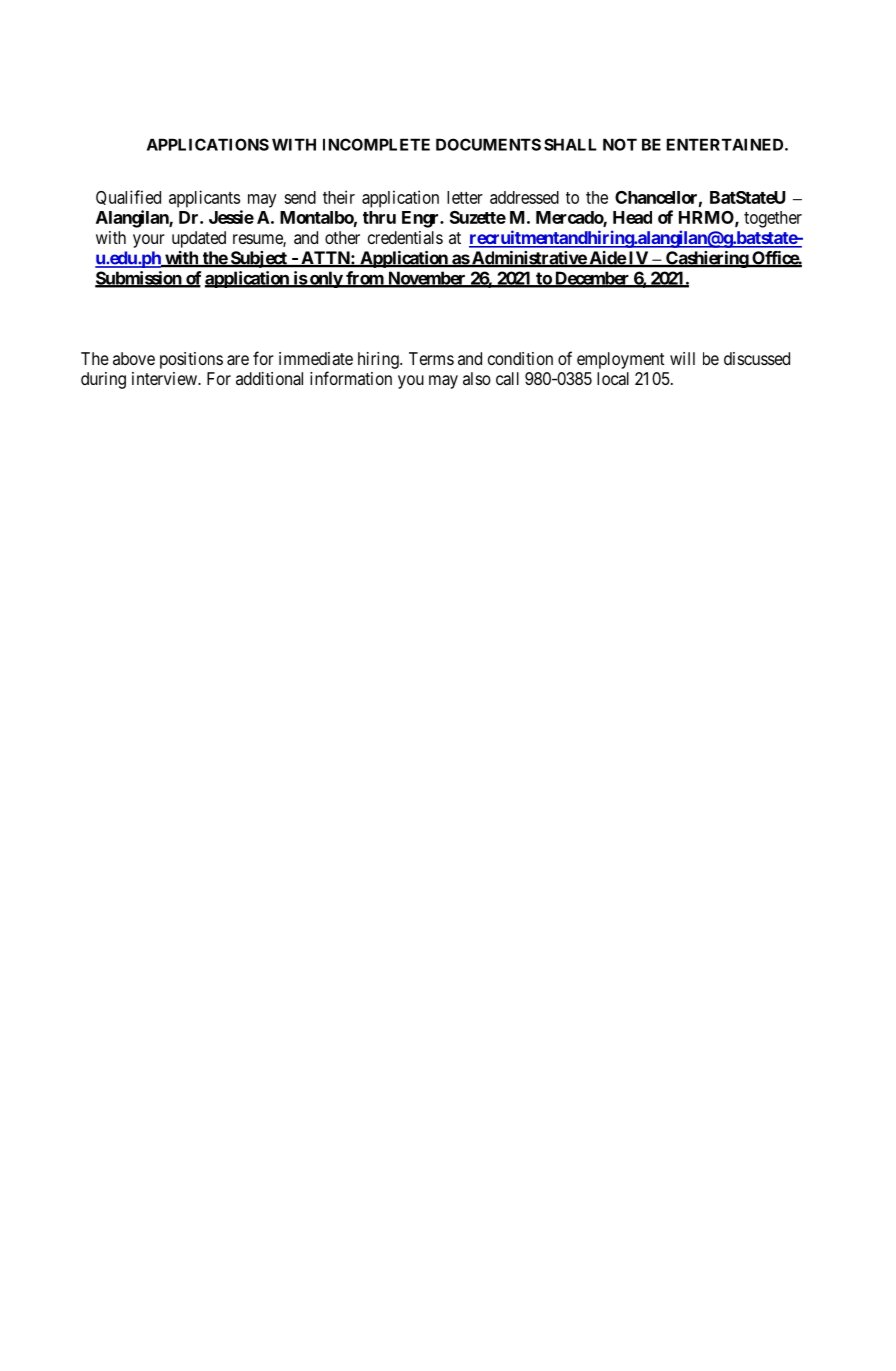 The height and width of the screenshot is (1371, 896). Describe the element at coordinates (488, 144) in the screenshot. I see `DOCUMENTS` at that location.
